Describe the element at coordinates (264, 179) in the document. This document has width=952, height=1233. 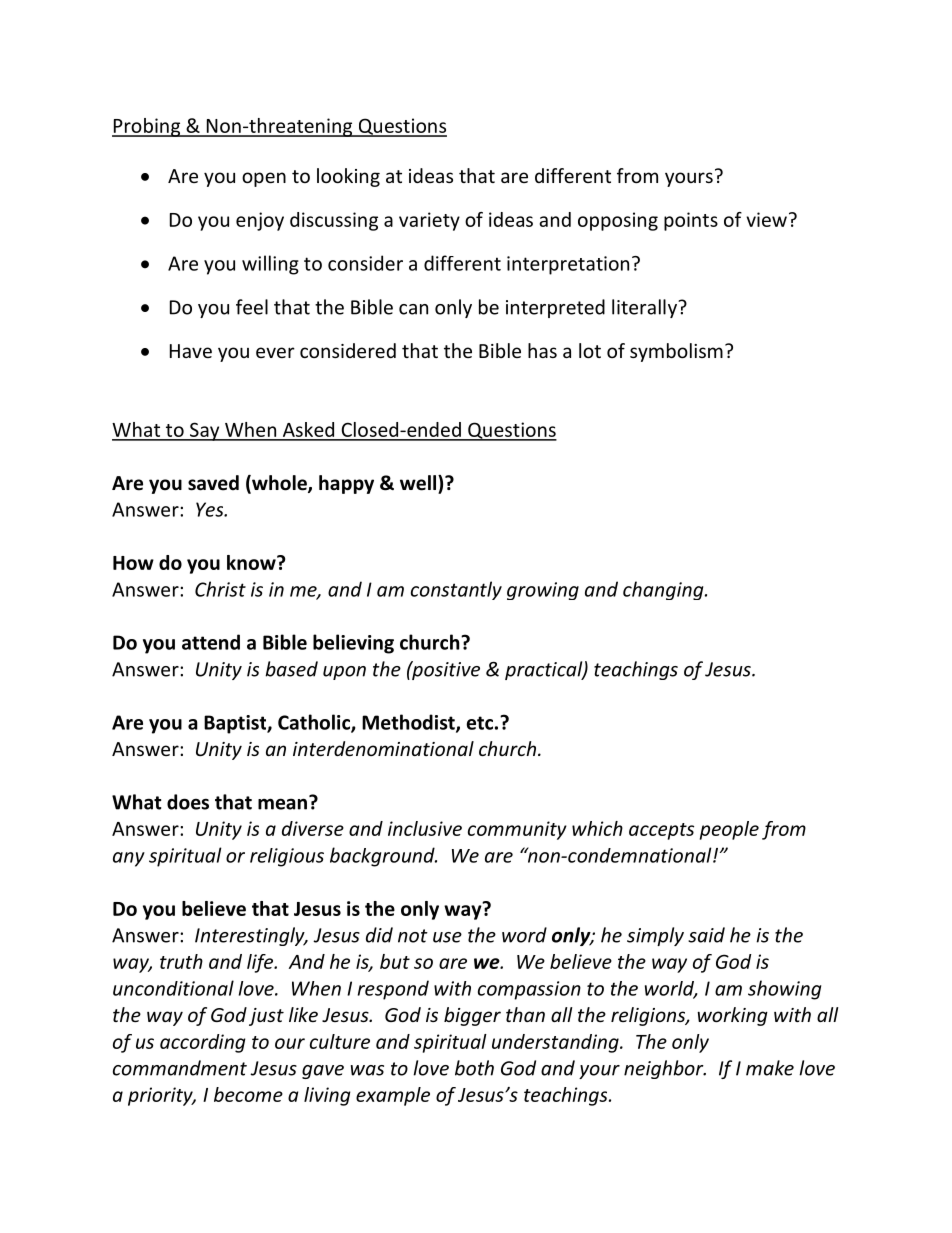
I see `open` at that location.
